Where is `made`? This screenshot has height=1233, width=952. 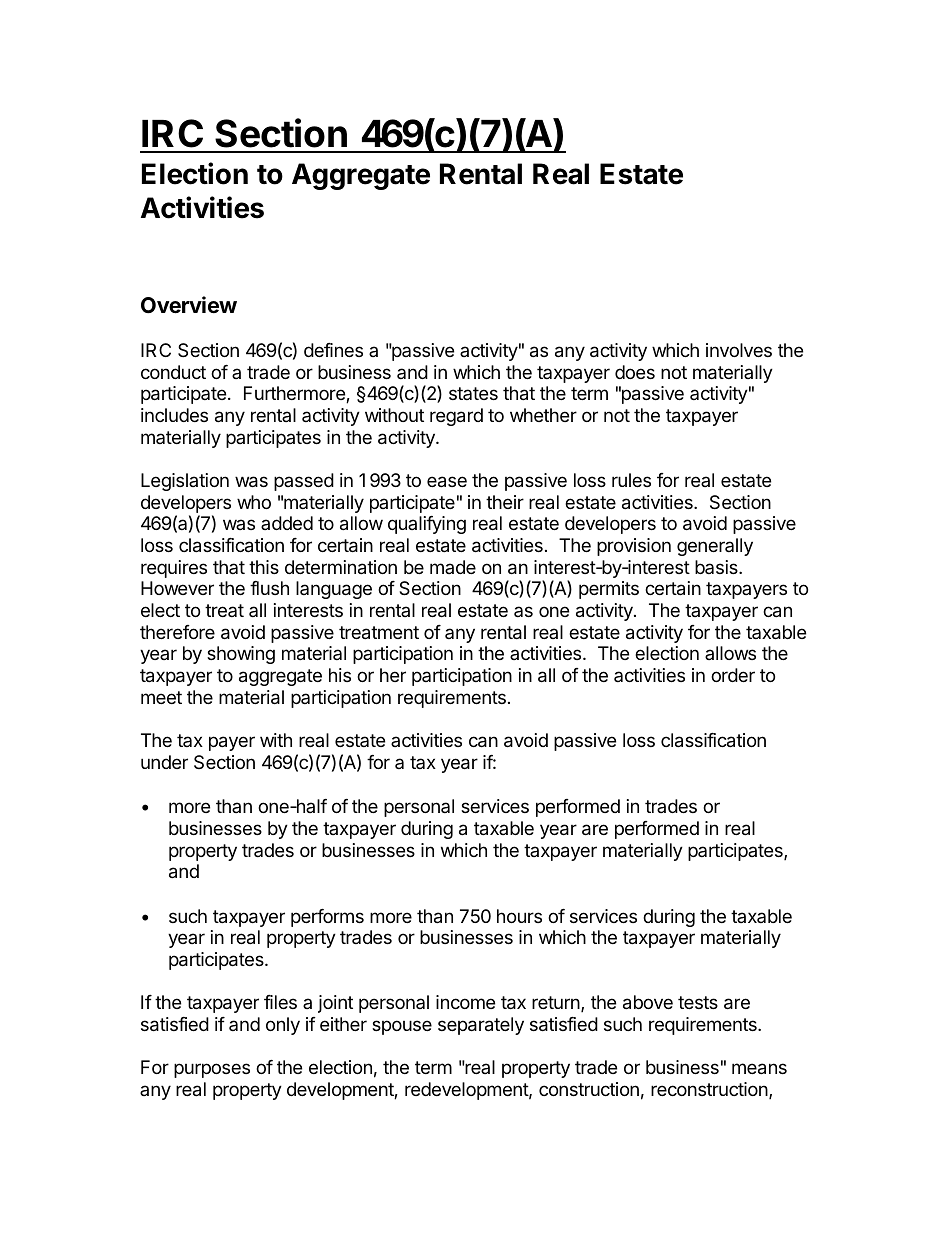 made is located at coordinates (453, 567).
